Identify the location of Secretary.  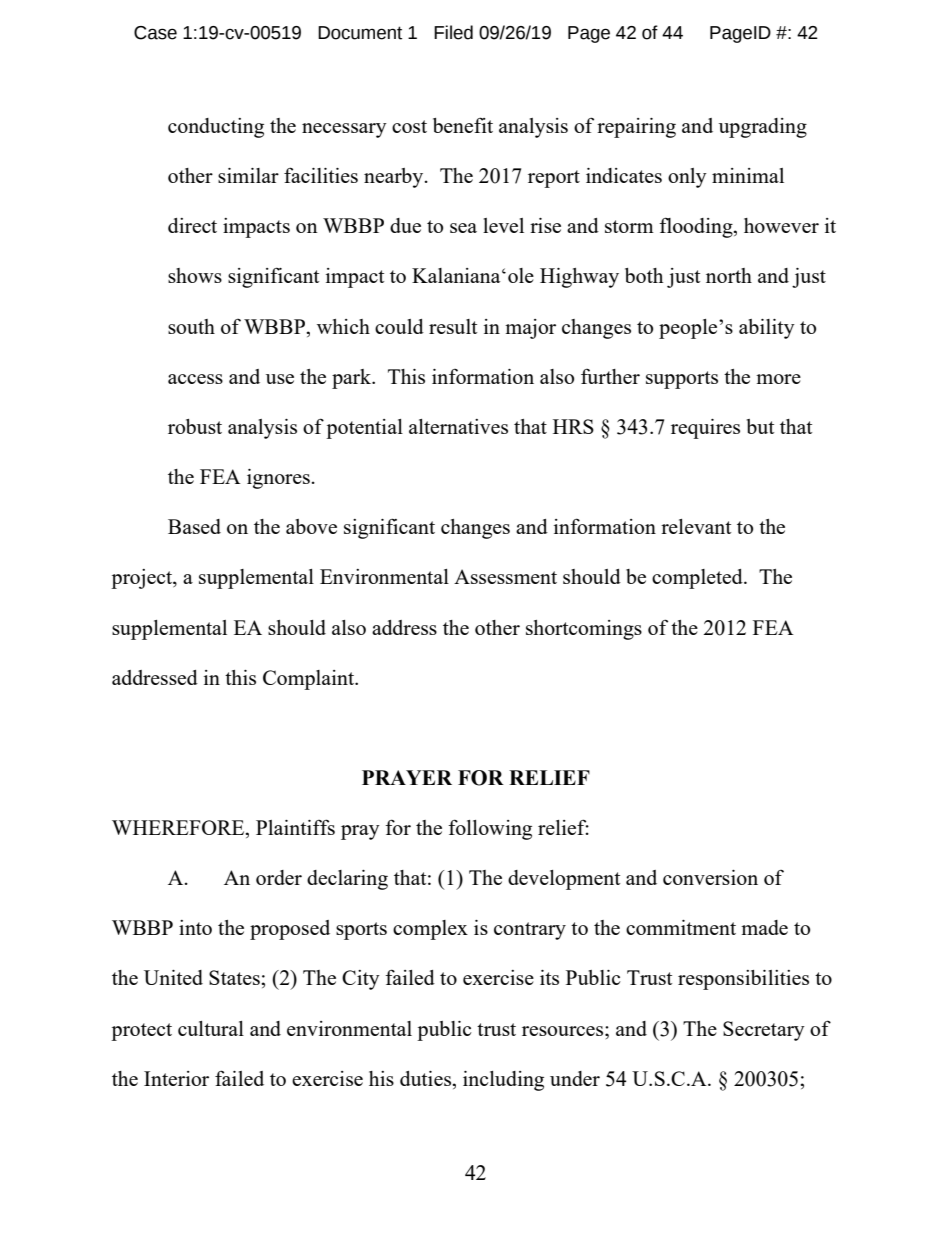
(764, 1031).
